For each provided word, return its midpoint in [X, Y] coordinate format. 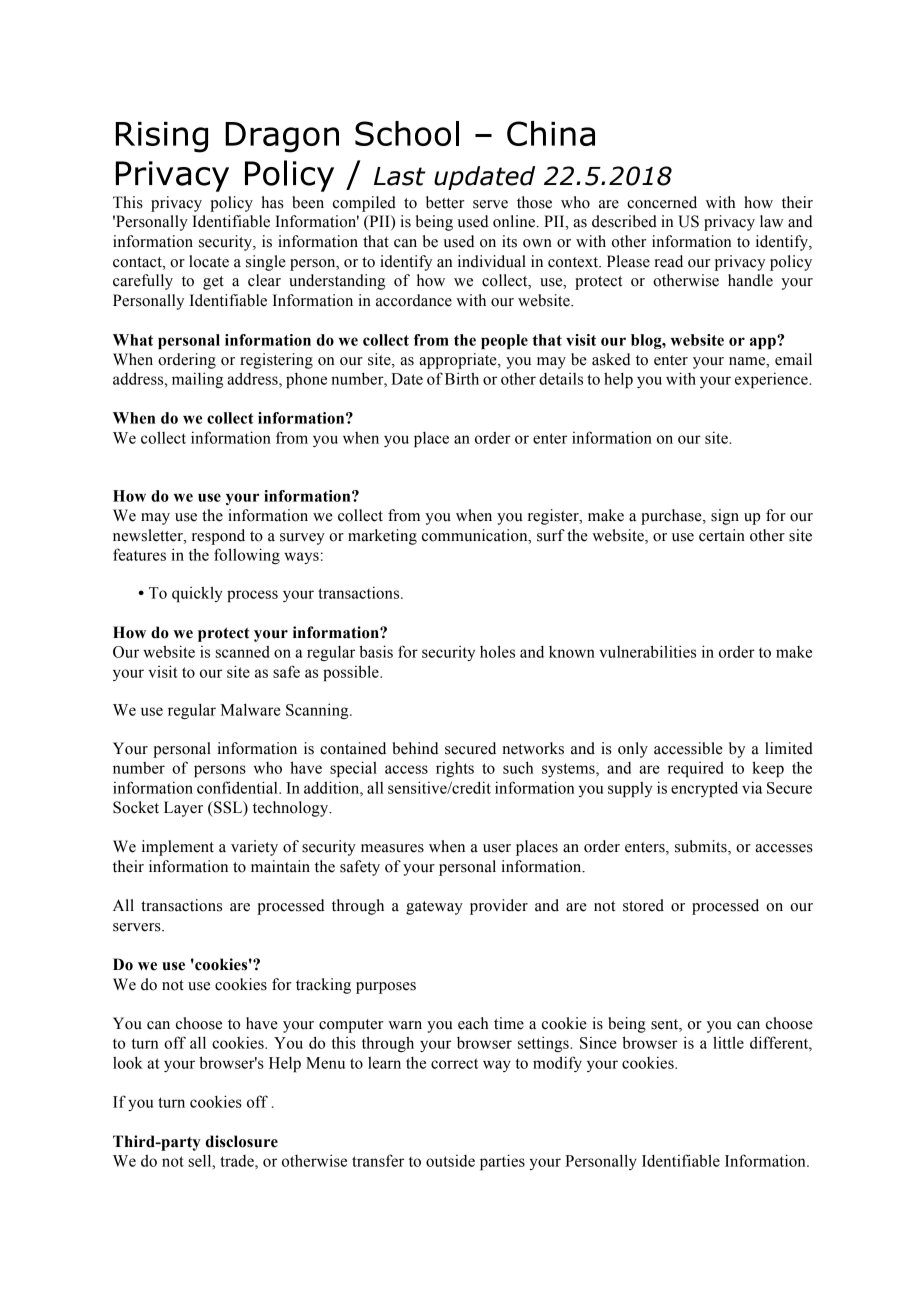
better [445, 202]
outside [450, 1161]
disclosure [241, 1141]
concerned [662, 202]
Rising [162, 137]
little [728, 1042]
